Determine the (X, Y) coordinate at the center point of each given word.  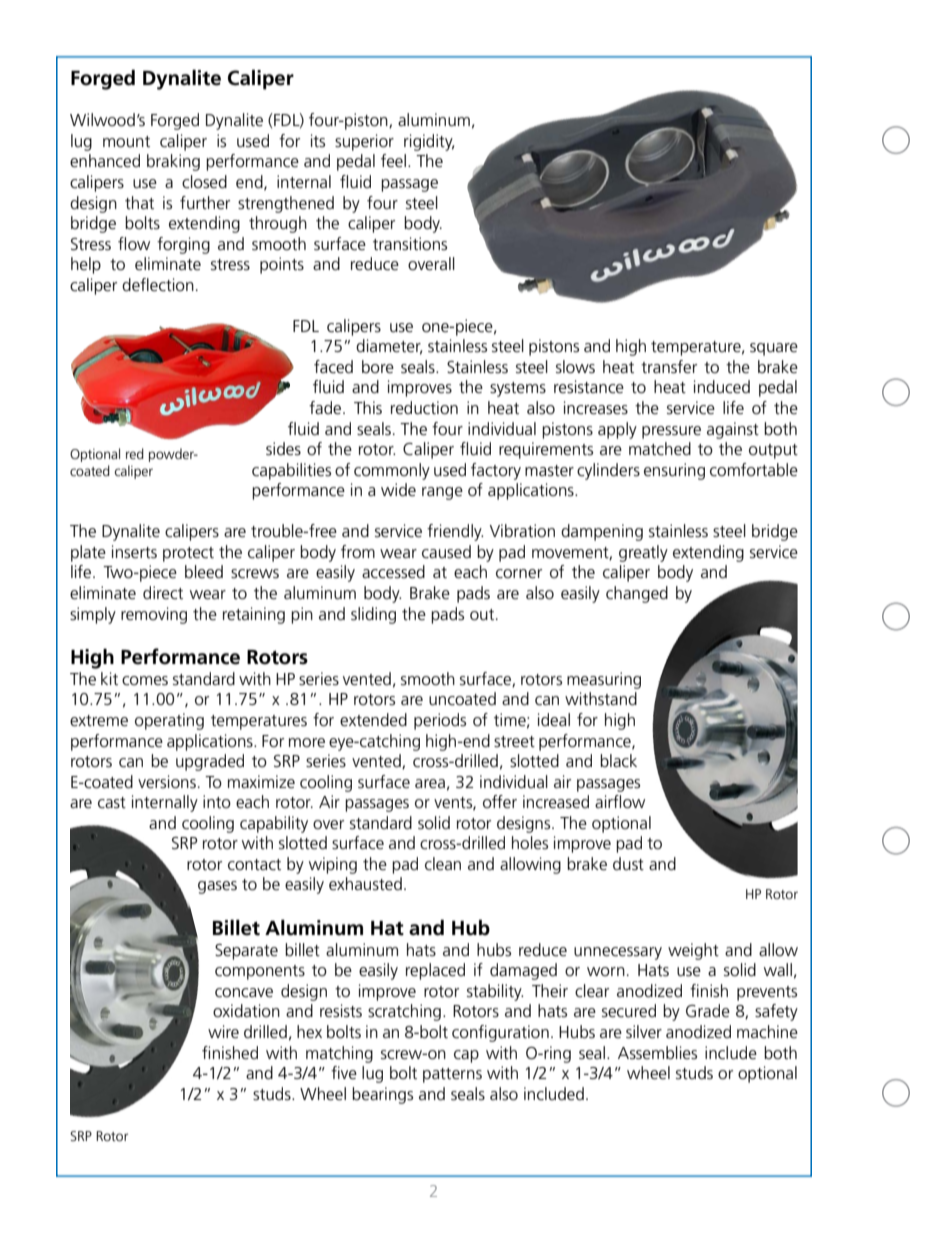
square (774, 349)
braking (173, 162)
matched (660, 449)
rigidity (429, 142)
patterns (452, 1075)
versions (167, 782)
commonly (392, 471)
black (618, 761)
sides (283, 449)
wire (223, 1032)
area (430, 784)
